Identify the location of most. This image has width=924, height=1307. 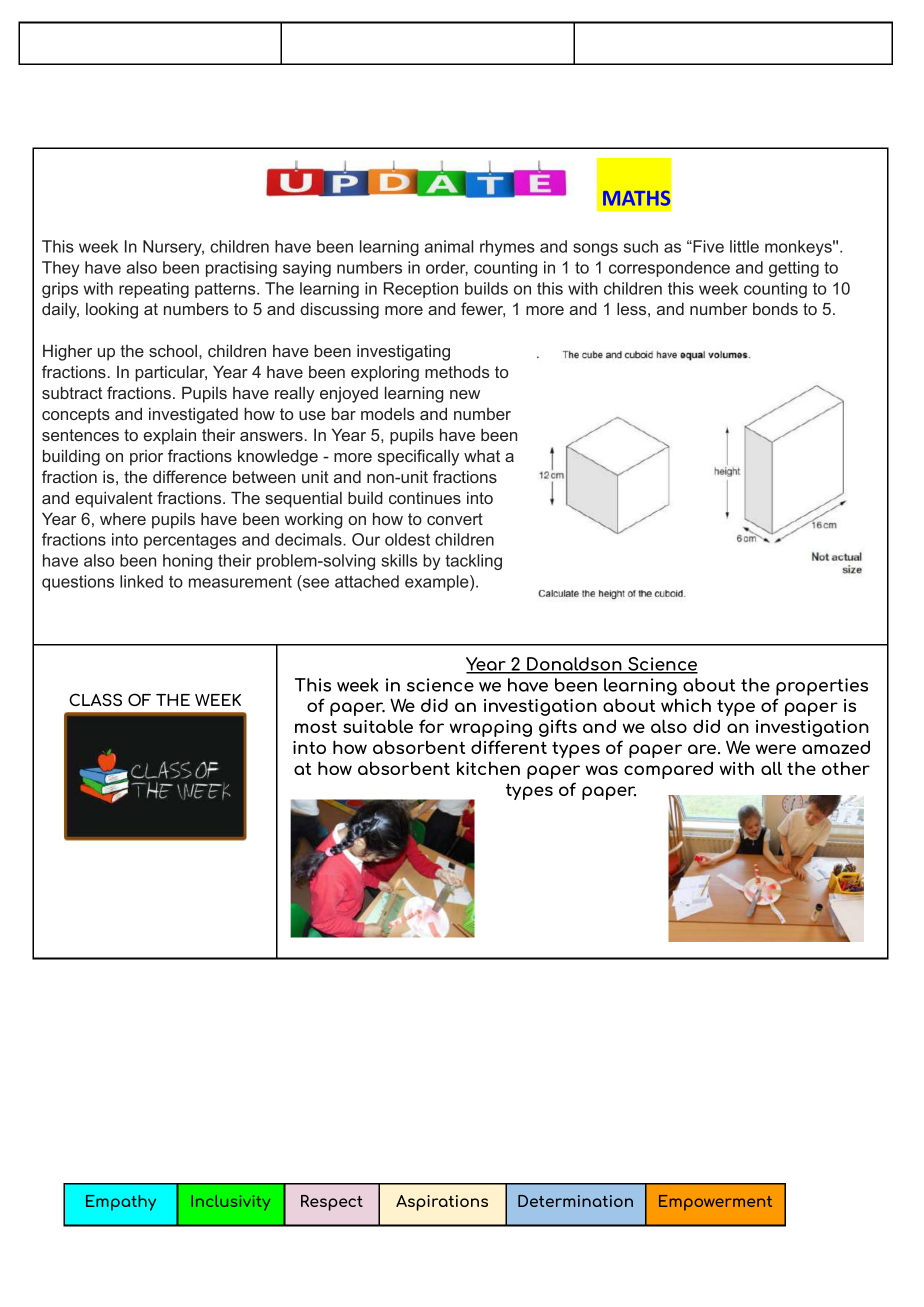
(316, 726).
